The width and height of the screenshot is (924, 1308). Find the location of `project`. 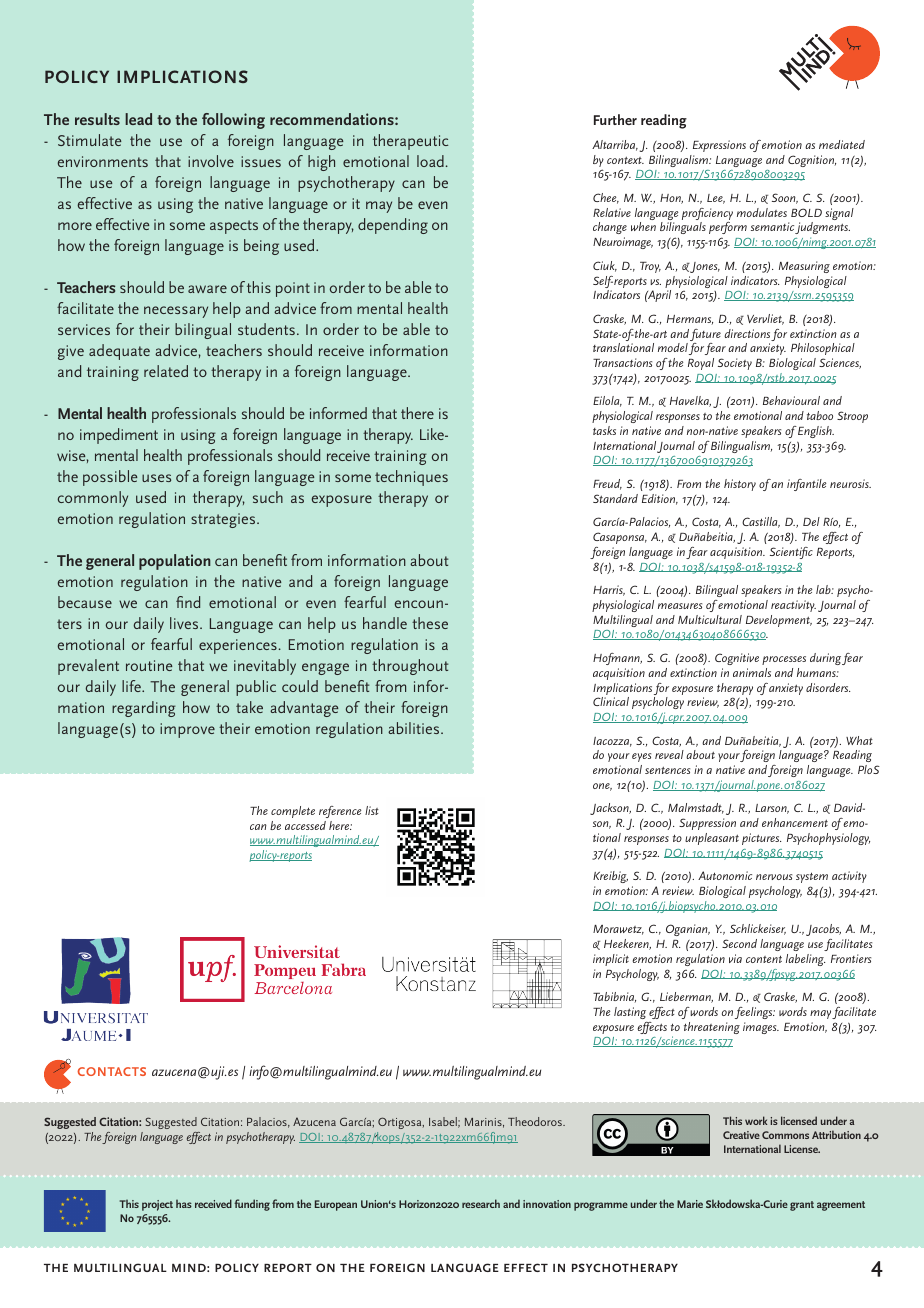

project is located at coordinates (157, 1205).
